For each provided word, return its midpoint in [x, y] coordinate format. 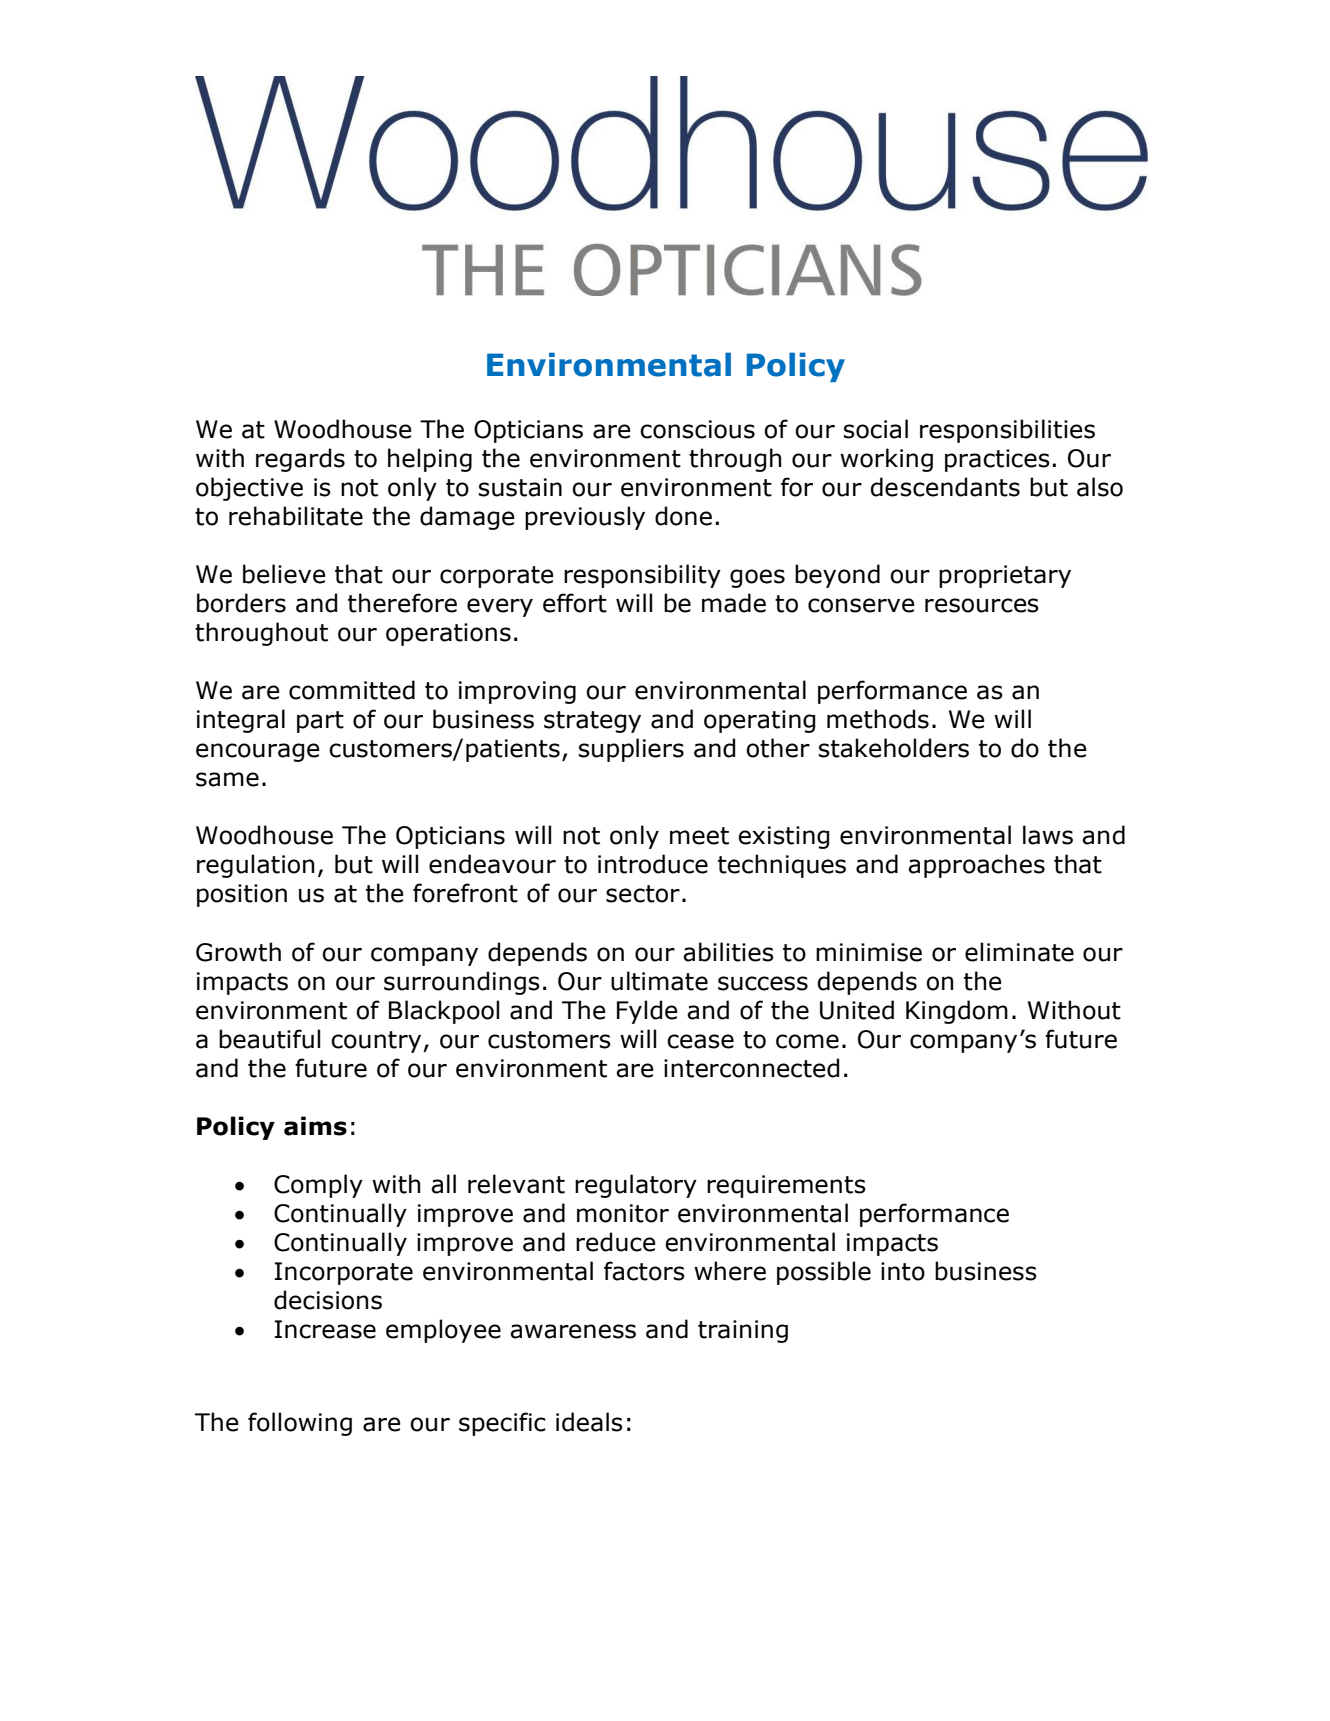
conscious [697, 429]
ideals [589, 1422]
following [300, 1424]
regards [300, 460]
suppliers [631, 750]
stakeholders [894, 748]
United [857, 1010]
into [903, 1271]
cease [700, 1041]
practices [997, 460]
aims [315, 1126]
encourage [258, 752]
